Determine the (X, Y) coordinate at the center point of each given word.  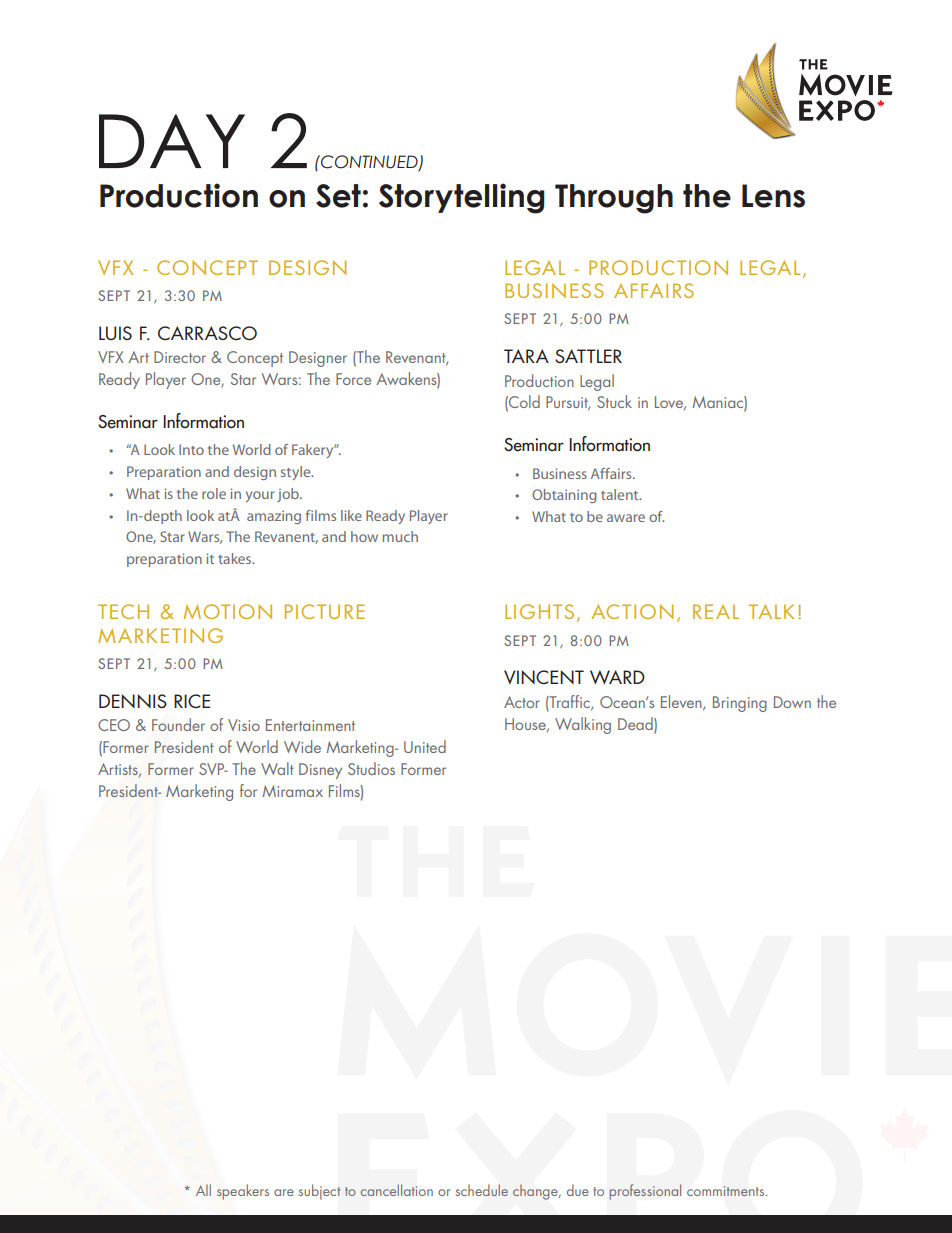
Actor (522, 702)
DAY (172, 141)
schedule (482, 1190)
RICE (192, 701)
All (203, 1190)
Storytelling (461, 198)
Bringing (740, 704)
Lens (773, 196)
